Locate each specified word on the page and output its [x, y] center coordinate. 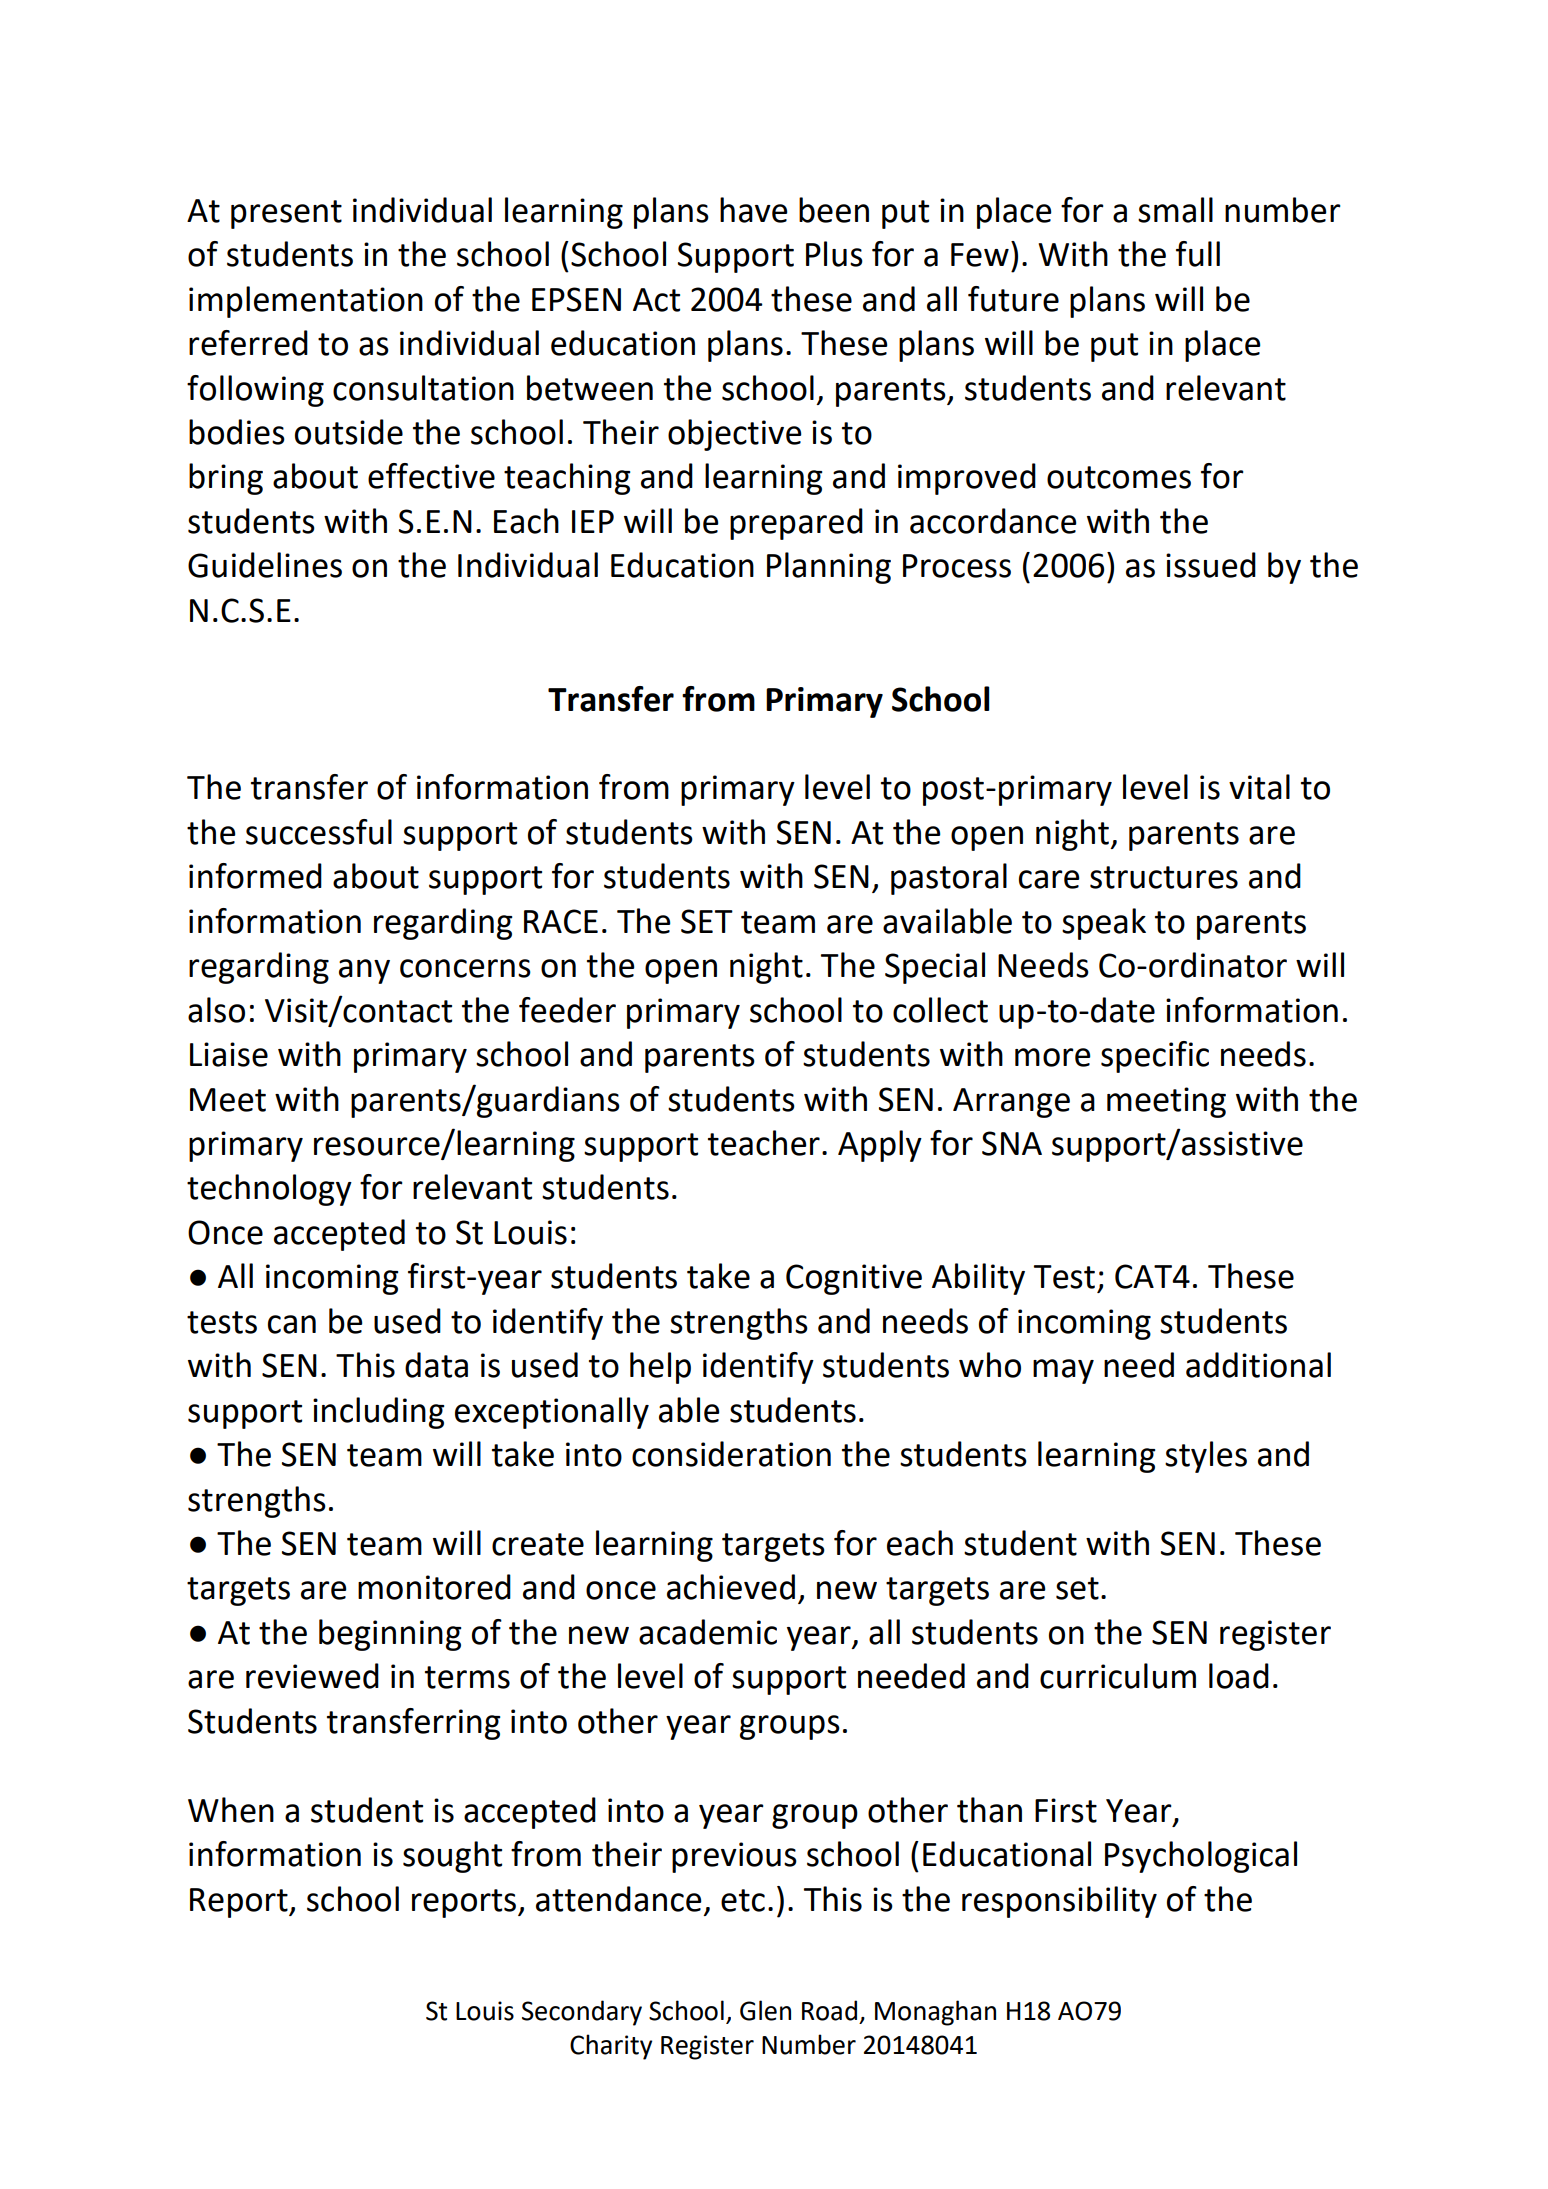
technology [269, 1190]
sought [452, 1857]
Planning [829, 568]
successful [319, 832]
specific [1155, 1057]
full [1198, 254]
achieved [731, 1587]
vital [1259, 787]
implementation [306, 302]
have [754, 210]
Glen [765, 2010]
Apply [880, 1146]
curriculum [1118, 1676]
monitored [434, 1587]
